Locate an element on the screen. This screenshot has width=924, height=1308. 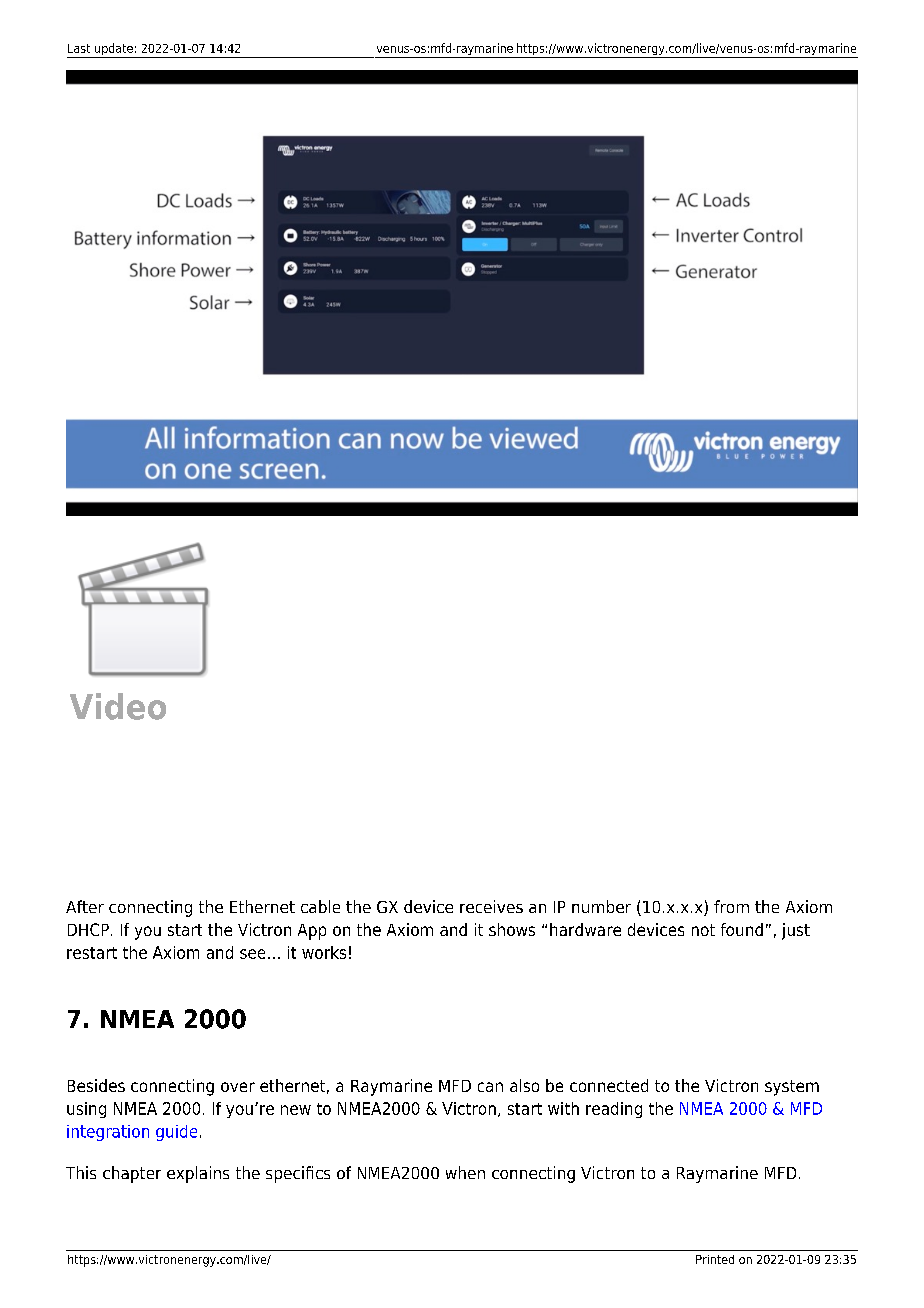
from is located at coordinates (731, 906).
